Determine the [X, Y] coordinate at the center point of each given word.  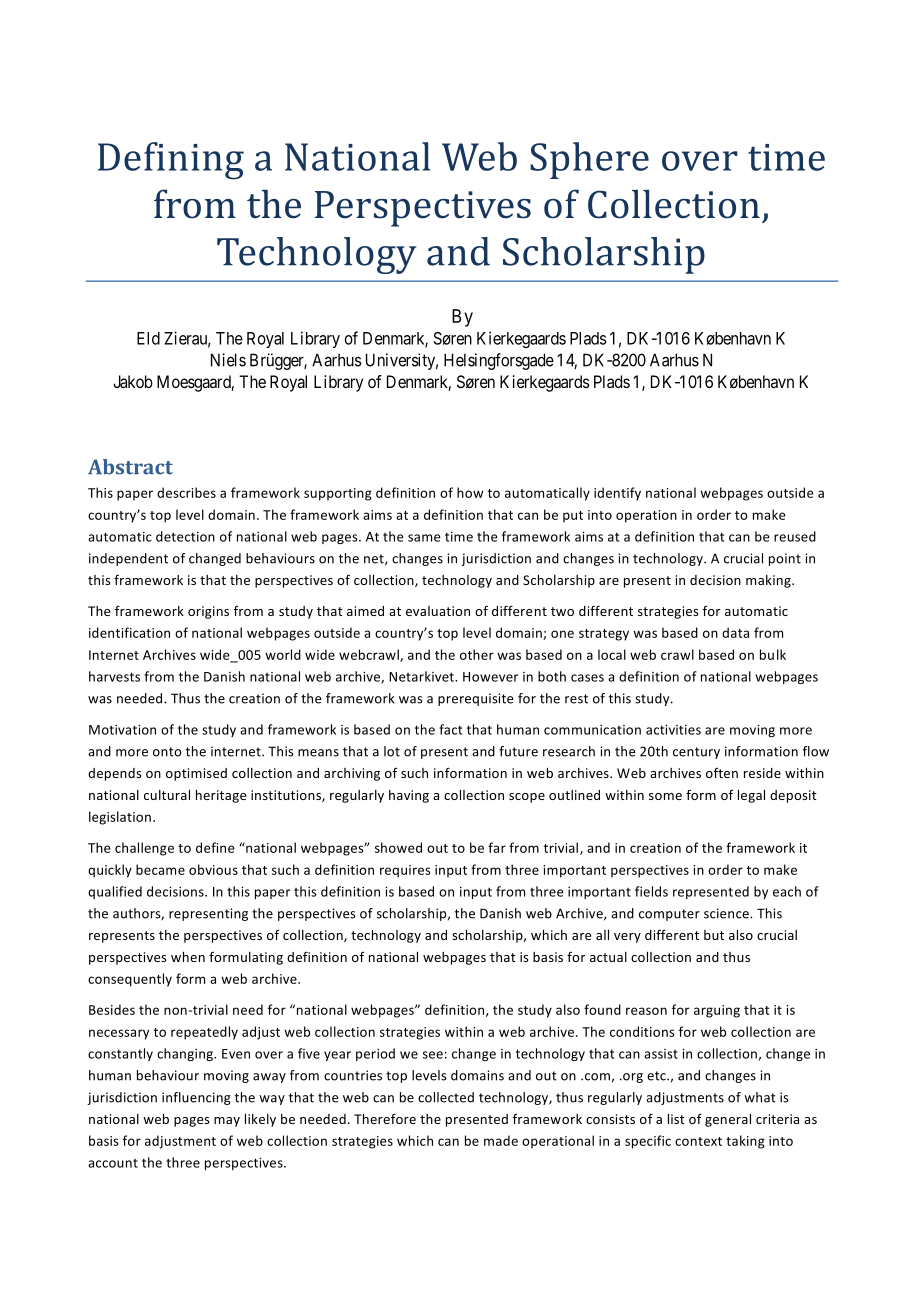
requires [405, 871]
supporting [338, 494]
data [735, 632]
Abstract [130, 467]
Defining [171, 161]
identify [617, 494]
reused [795, 536]
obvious [213, 869]
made [501, 1140]
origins [208, 612]
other [477, 654]
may [227, 1122]
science [727, 913]
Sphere [589, 160]
